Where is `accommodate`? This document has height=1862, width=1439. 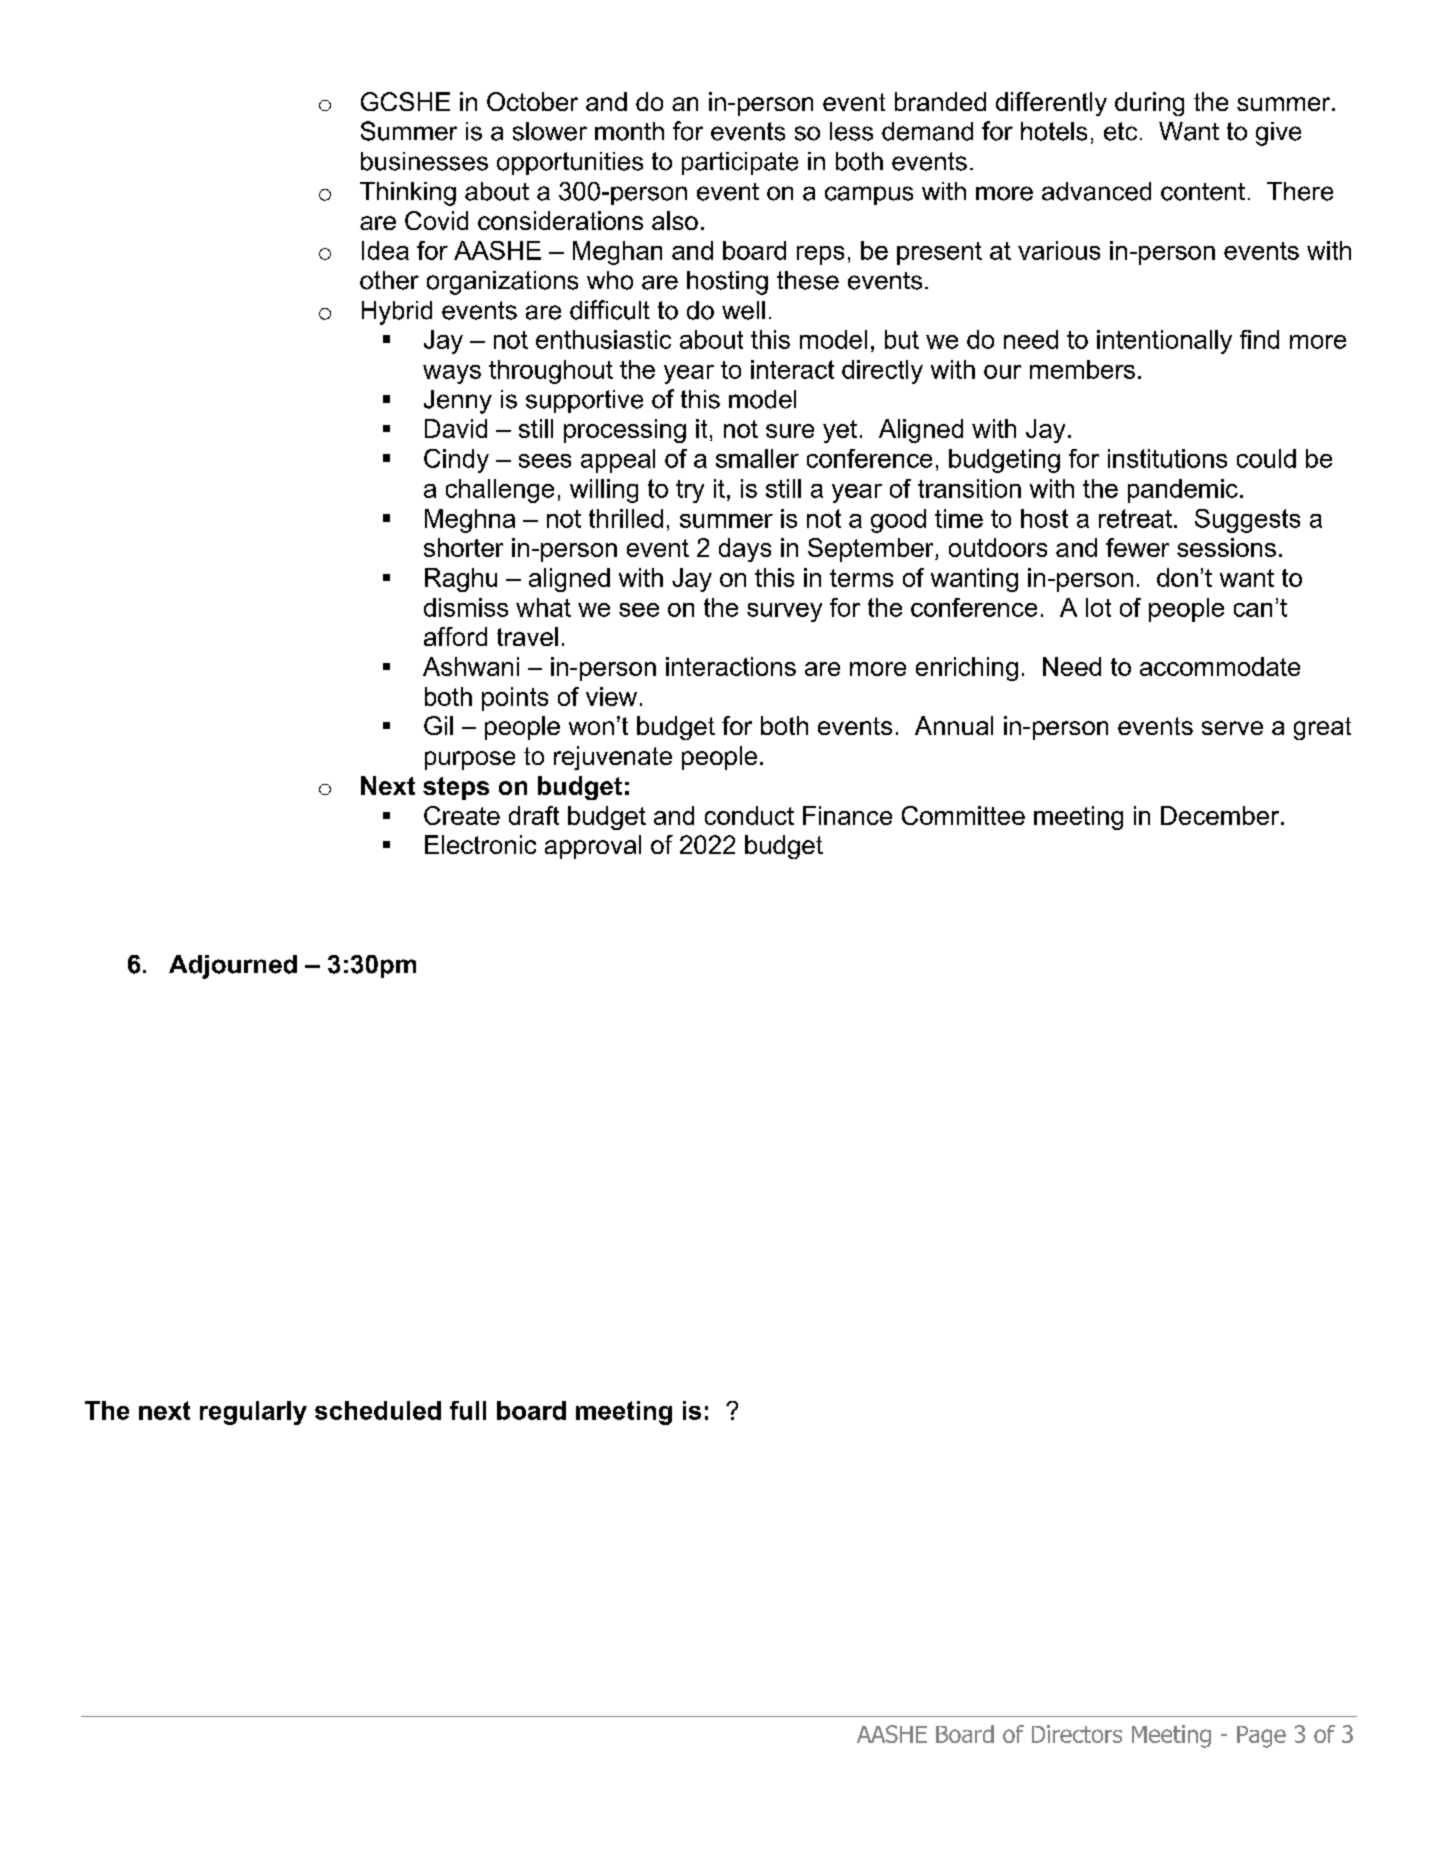
accommodate is located at coordinates (1220, 666).
